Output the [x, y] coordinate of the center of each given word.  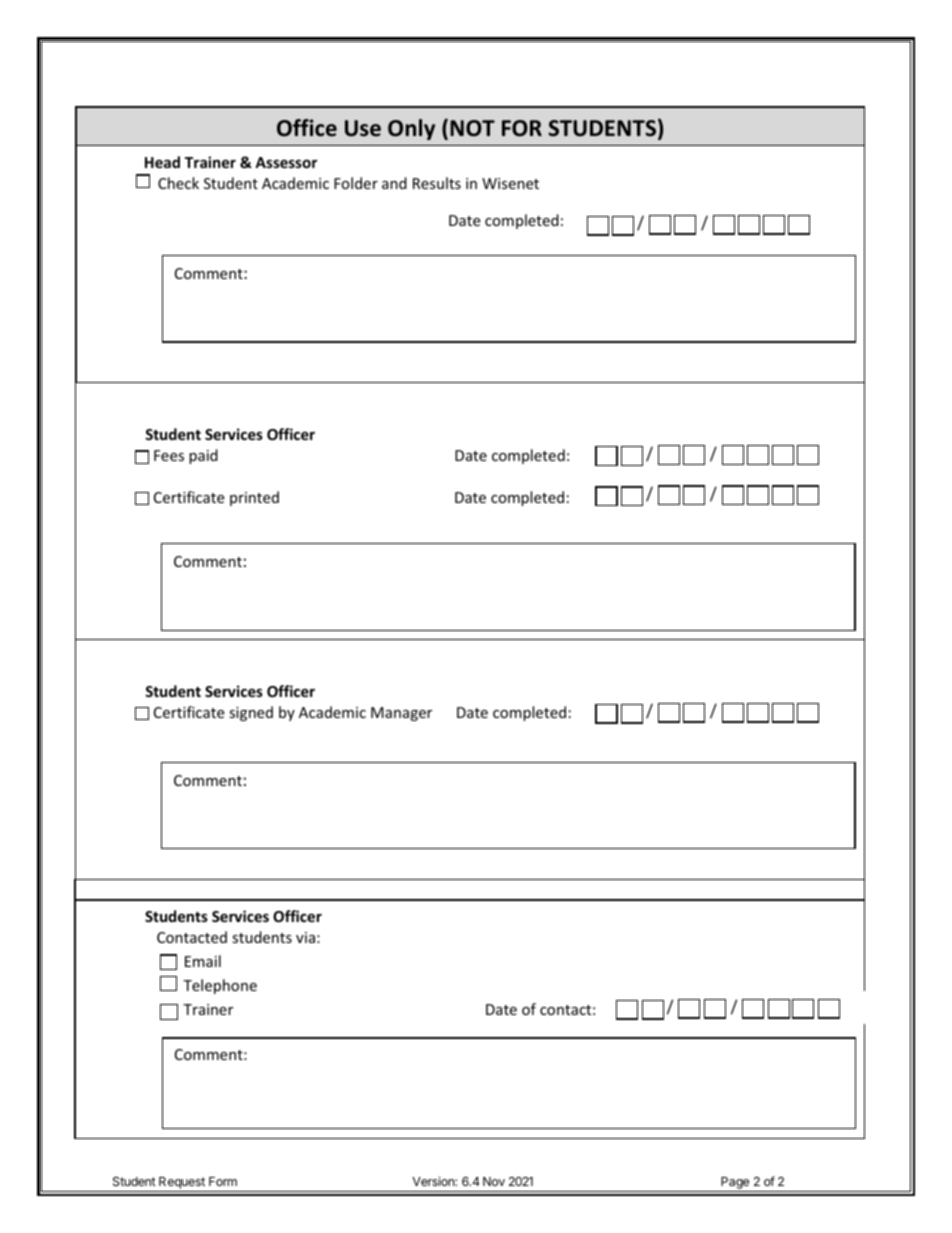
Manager [401, 714]
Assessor [286, 162]
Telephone [220, 986]
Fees [169, 455]
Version [434, 1181]
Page [735, 1183]
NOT [472, 128]
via [305, 937]
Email [203, 961]
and [394, 183]
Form [223, 1181]
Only [411, 129]
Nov [494, 1181]
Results [437, 183]
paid [203, 456]
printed [254, 498]
